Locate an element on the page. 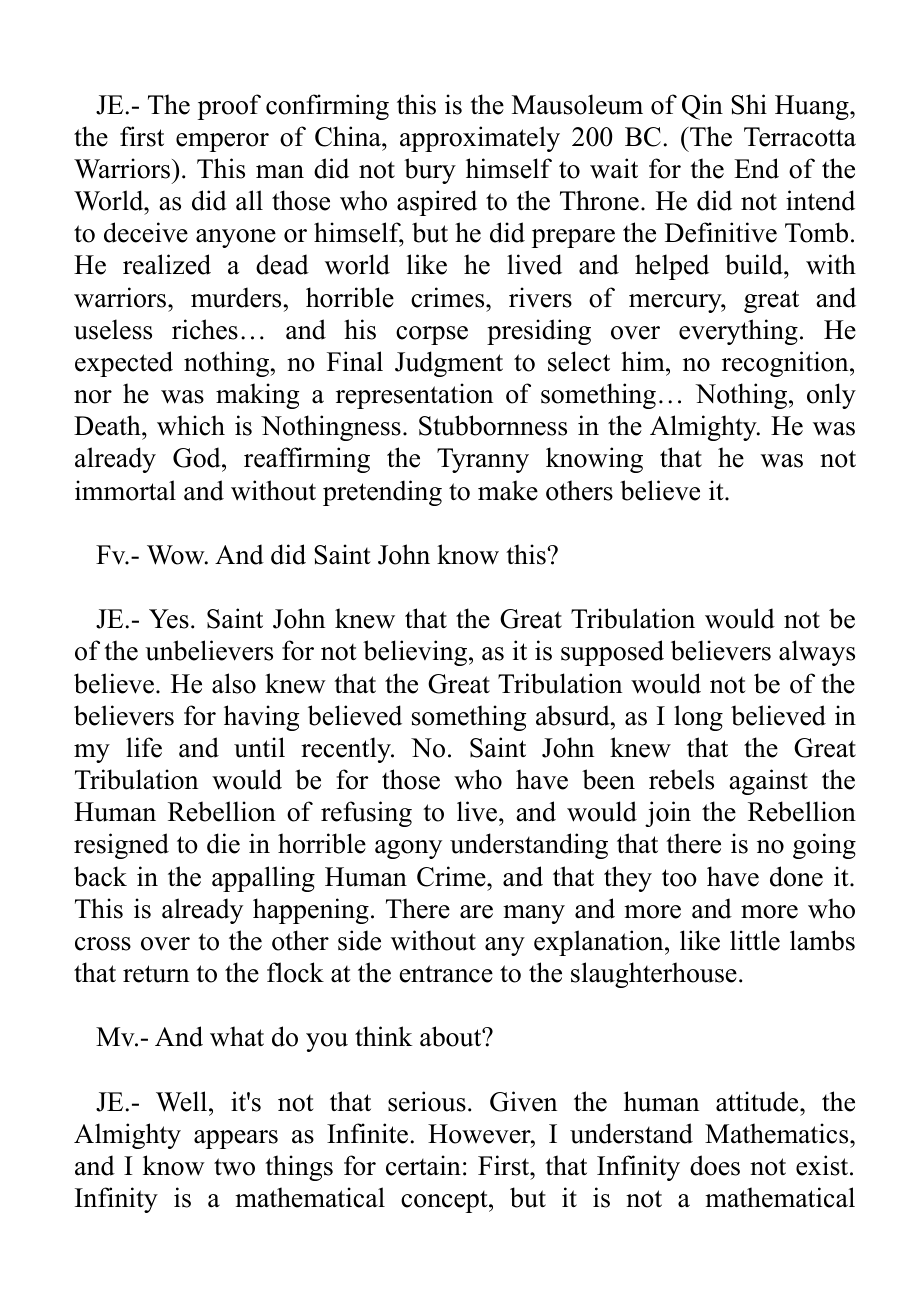 This image has height=1308, width=924. always is located at coordinates (817, 653).
